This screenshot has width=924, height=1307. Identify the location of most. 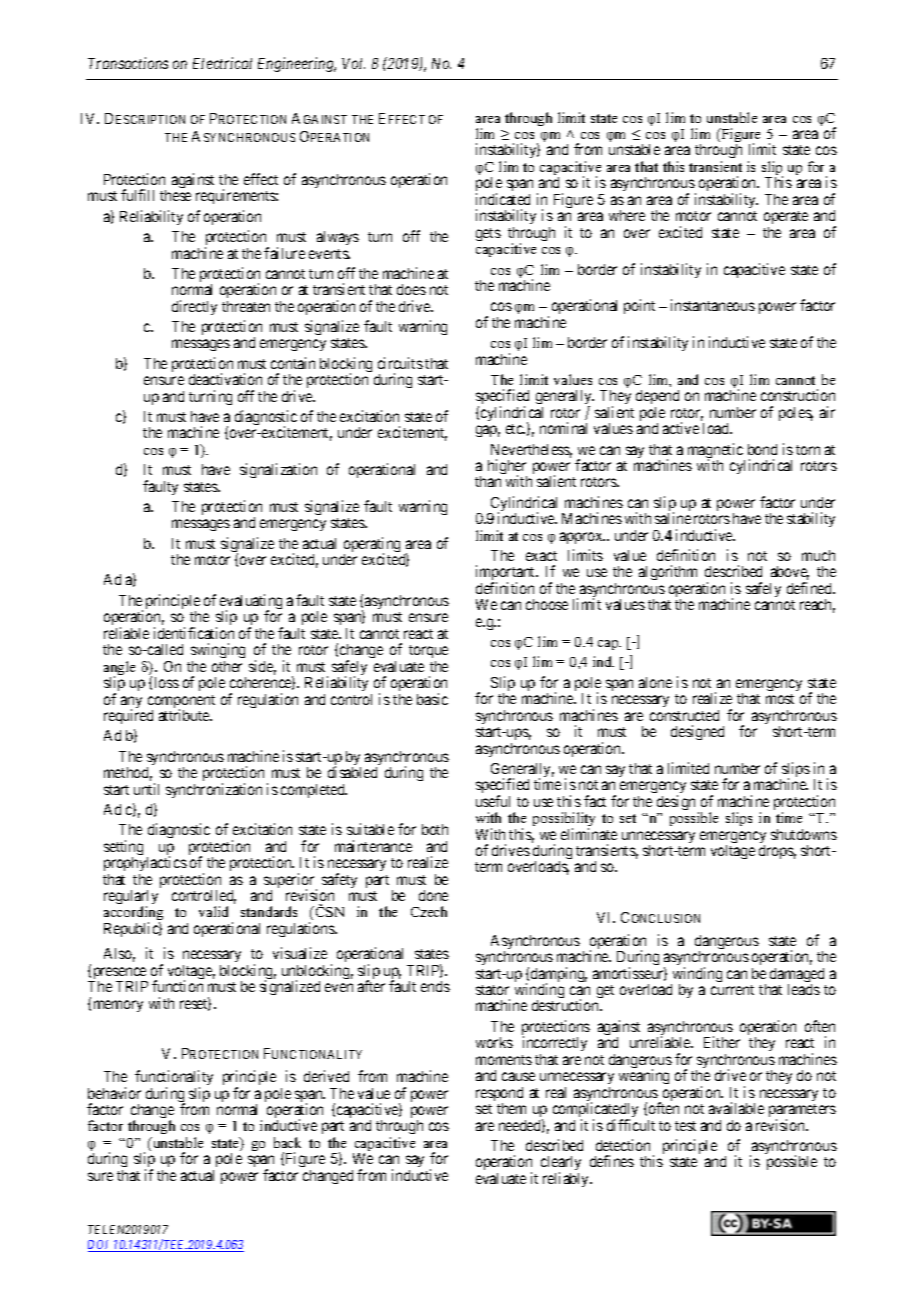
(780, 699).
